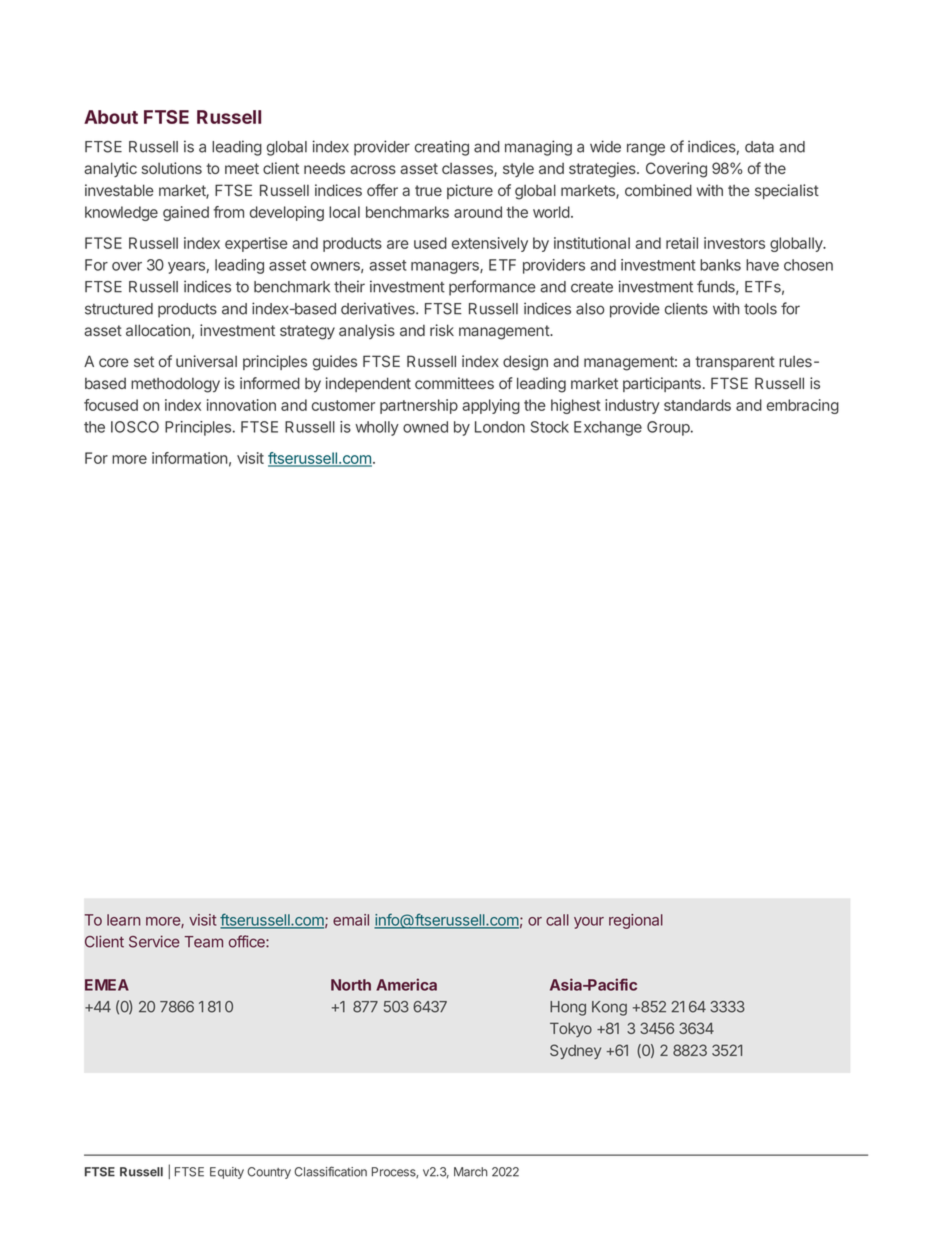  I want to click on data, so click(759, 147).
